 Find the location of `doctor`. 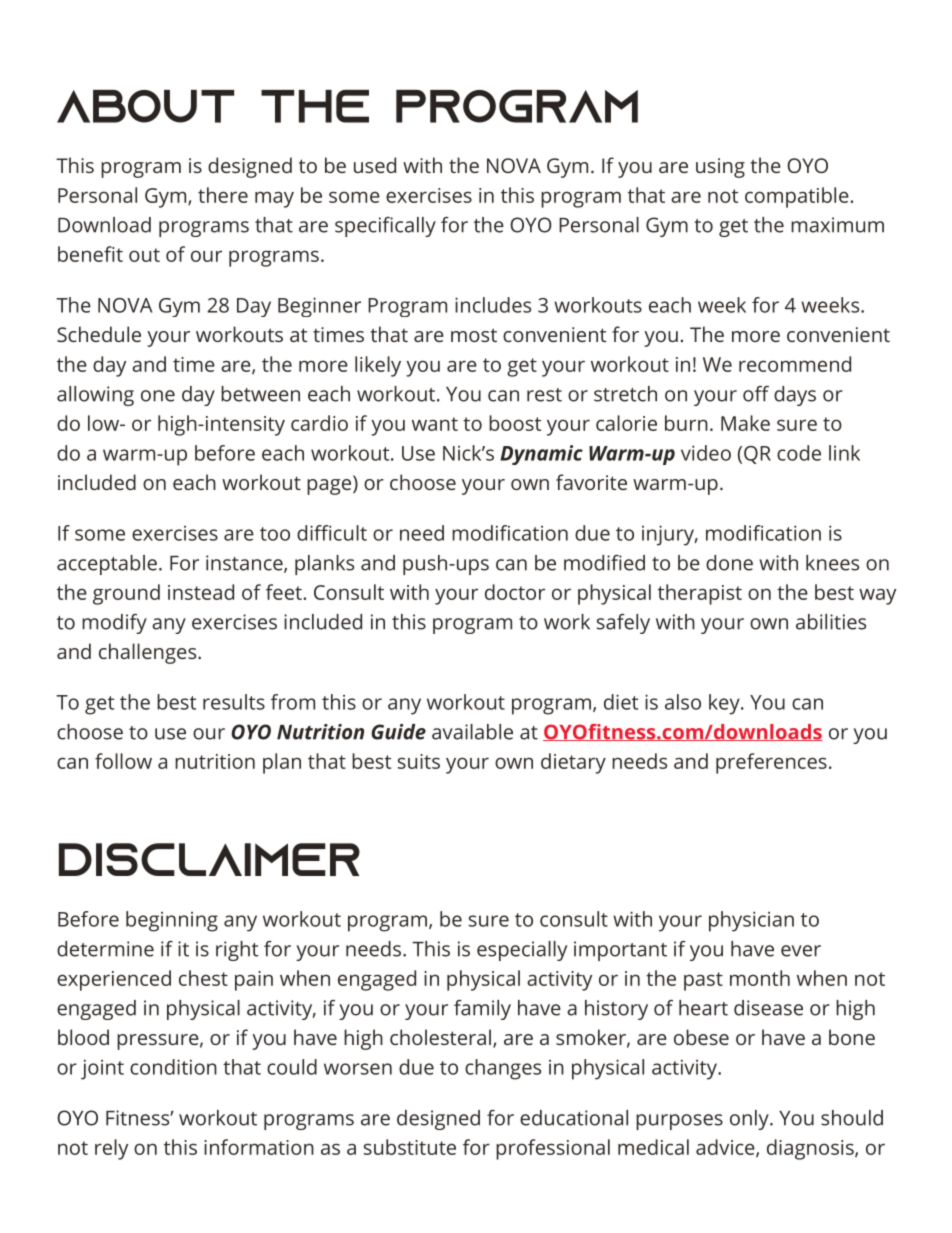

doctor is located at coordinates (515, 592).
